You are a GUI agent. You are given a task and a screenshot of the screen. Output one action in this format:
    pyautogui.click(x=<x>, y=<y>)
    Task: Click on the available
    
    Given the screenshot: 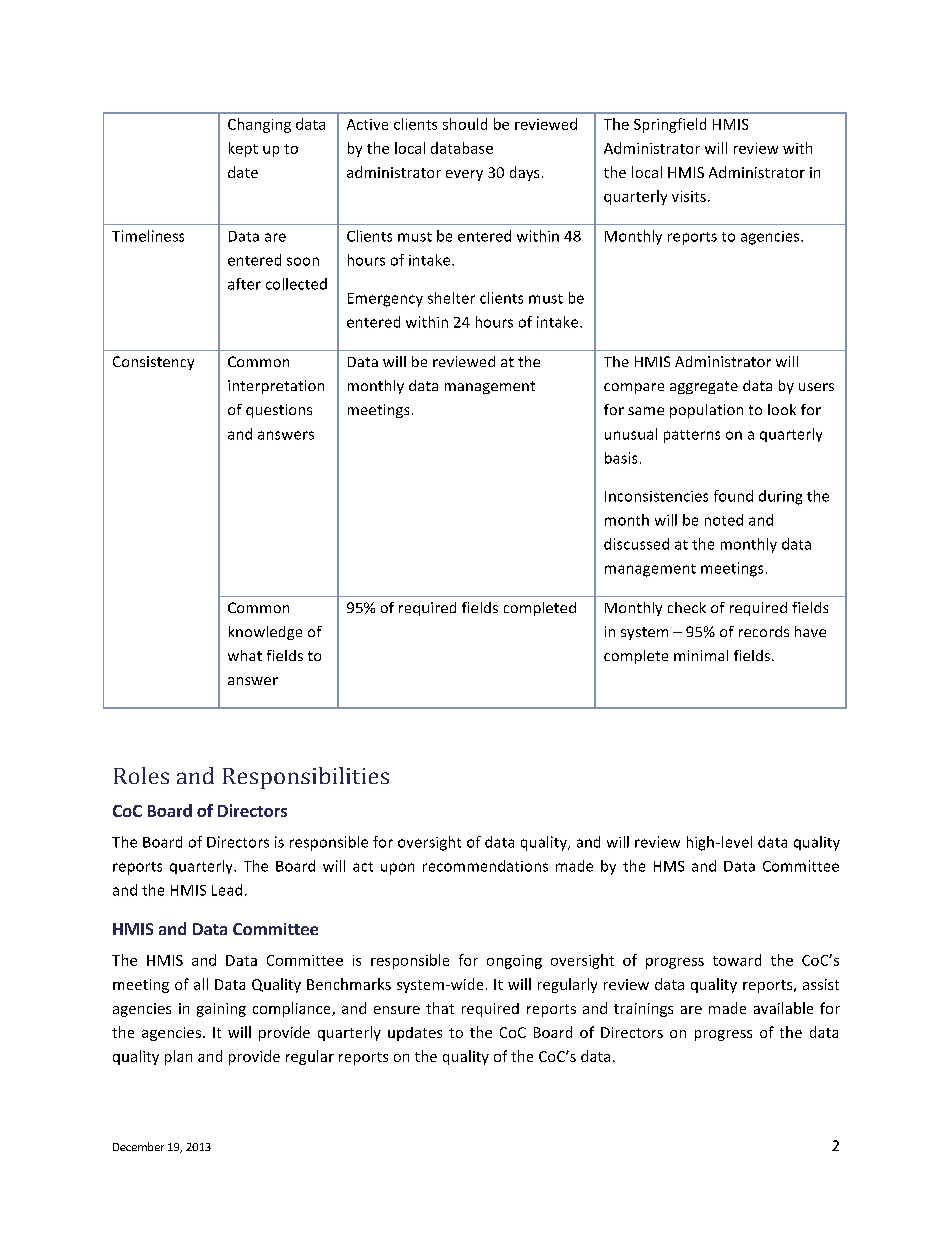 What is the action you would take?
    pyautogui.click(x=783, y=1008)
